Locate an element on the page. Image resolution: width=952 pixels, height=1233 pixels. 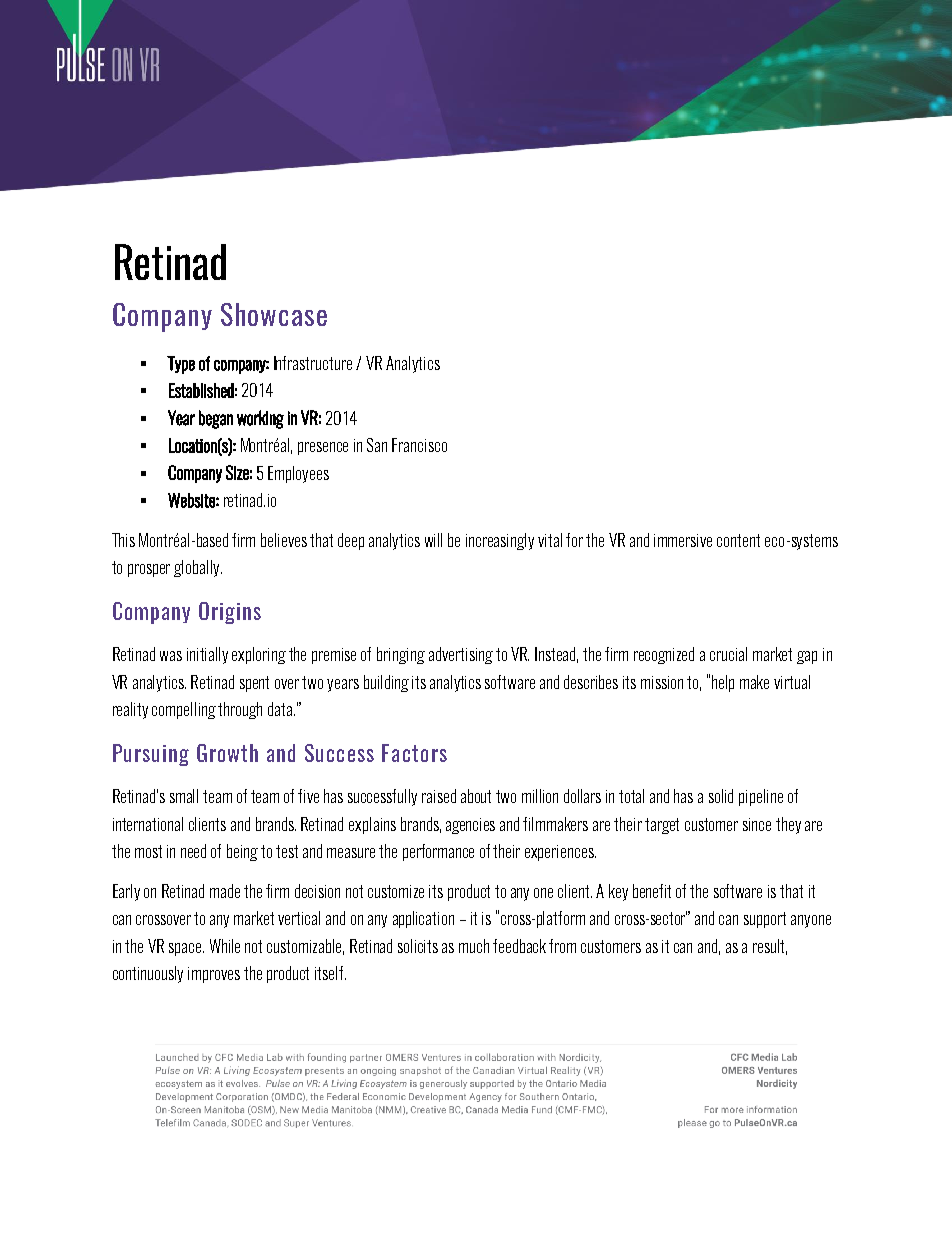
Infrastructure is located at coordinates (313, 363).
